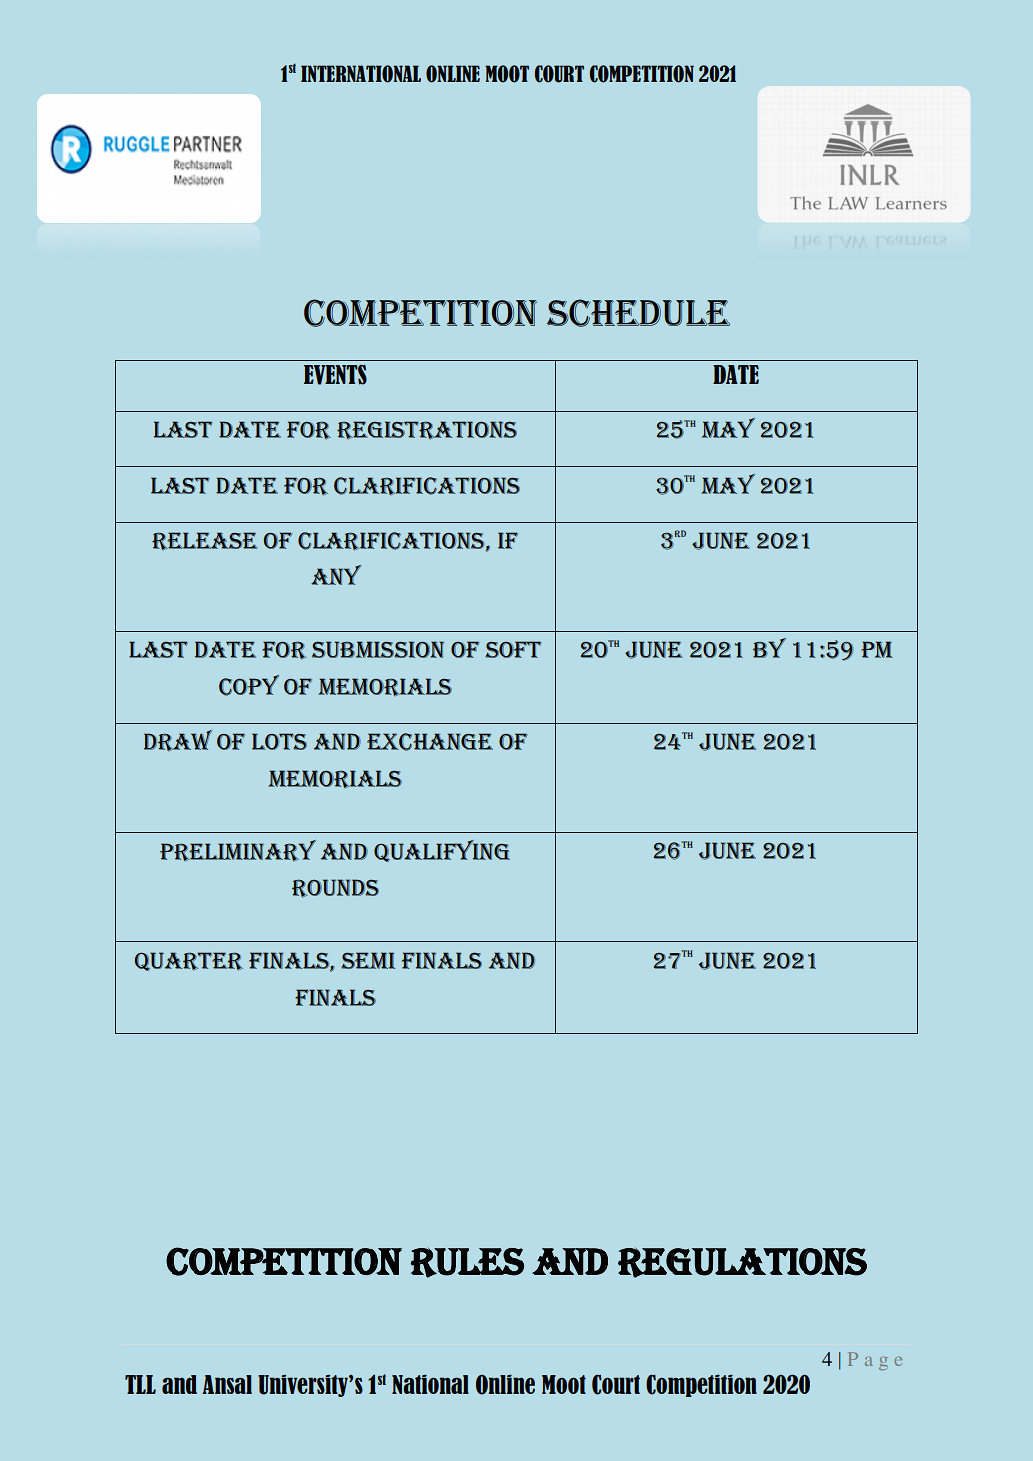 Image resolution: width=1033 pixels, height=1461 pixels. What do you see at coordinates (430, 742) in the page?
I see `Exchange` at bounding box center [430, 742].
